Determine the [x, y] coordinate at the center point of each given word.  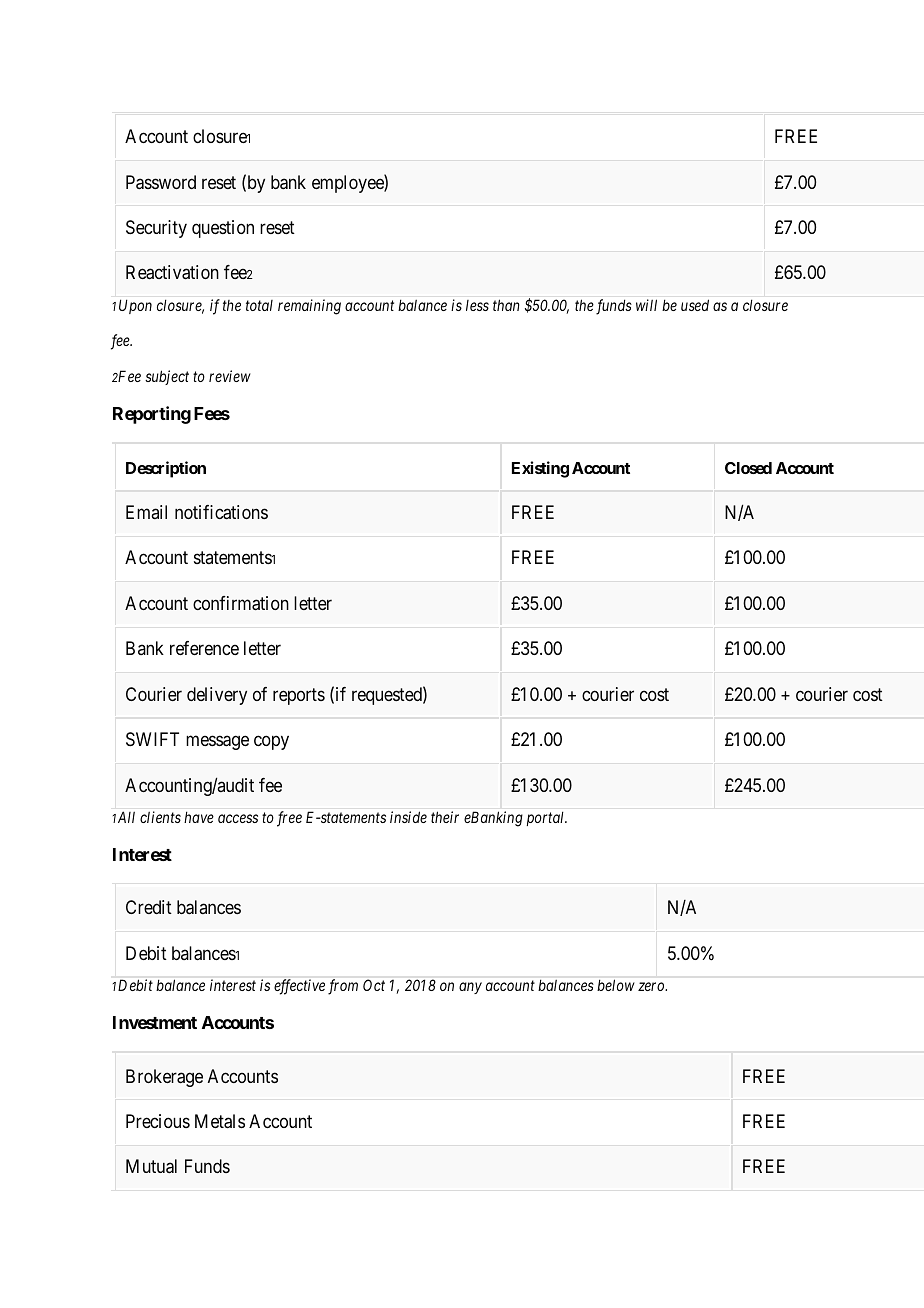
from [343, 987]
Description [166, 469]
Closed [748, 468]
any [470, 988]
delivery [217, 696]
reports [299, 696]
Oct [374, 985]
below [616, 985]
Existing [540, 469]
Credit [149, 907]
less [477, 305]
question [223, 229]
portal [546, 818]
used [695, 305]
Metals [220, 1121]
